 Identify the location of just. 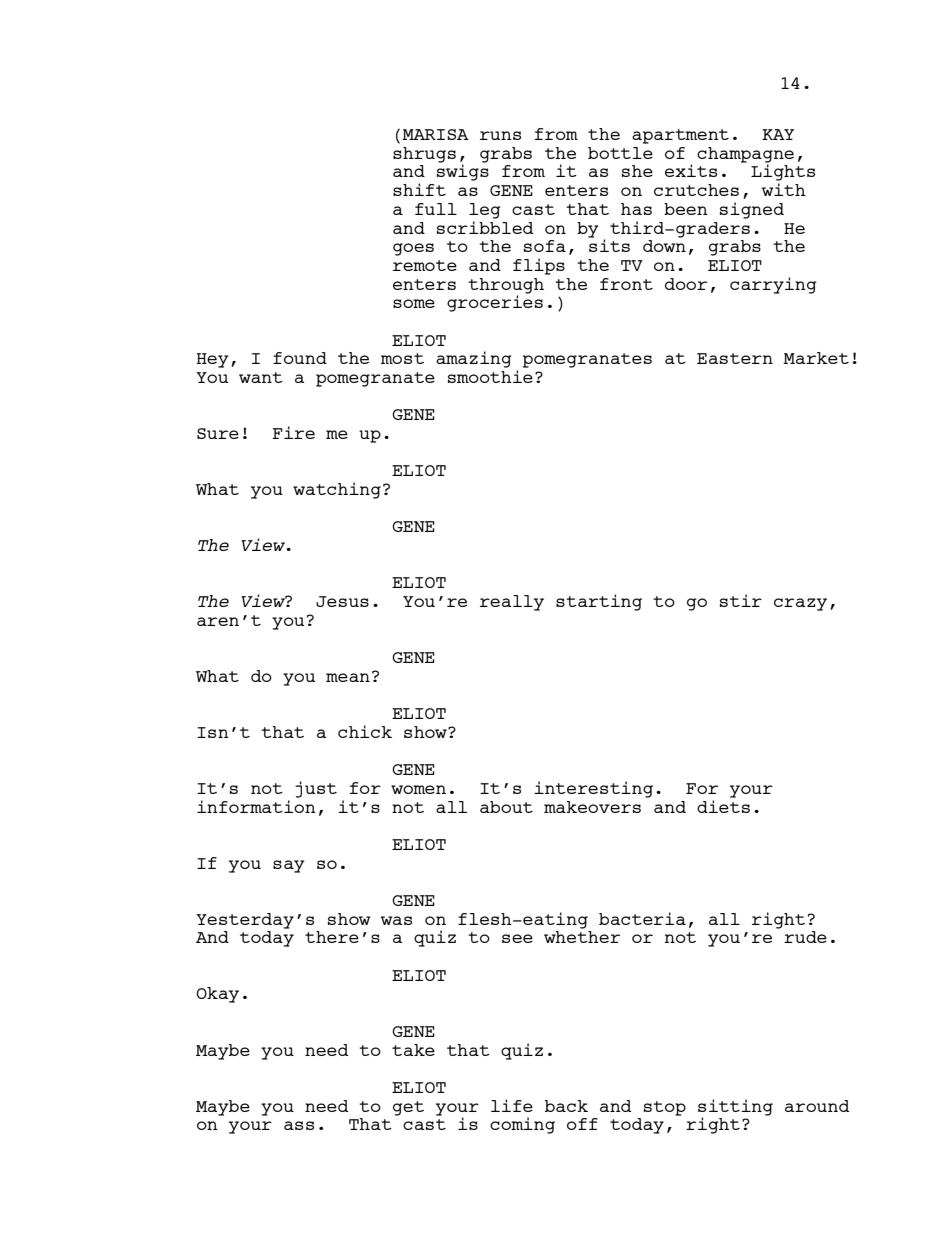
(316, 789).
